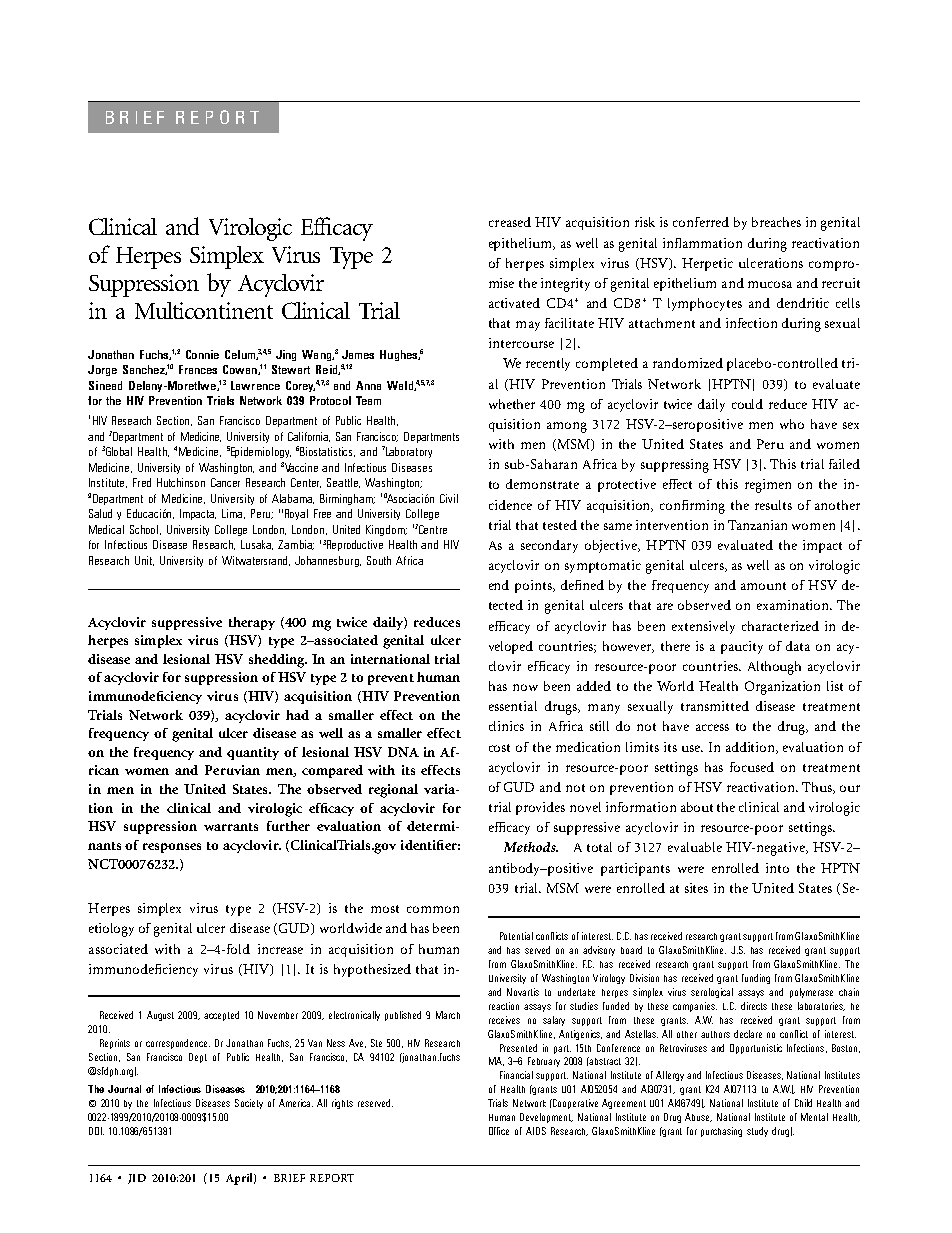 This screenshot has height=1233, width=952. I want to click on Society, so click(249, 1104).
